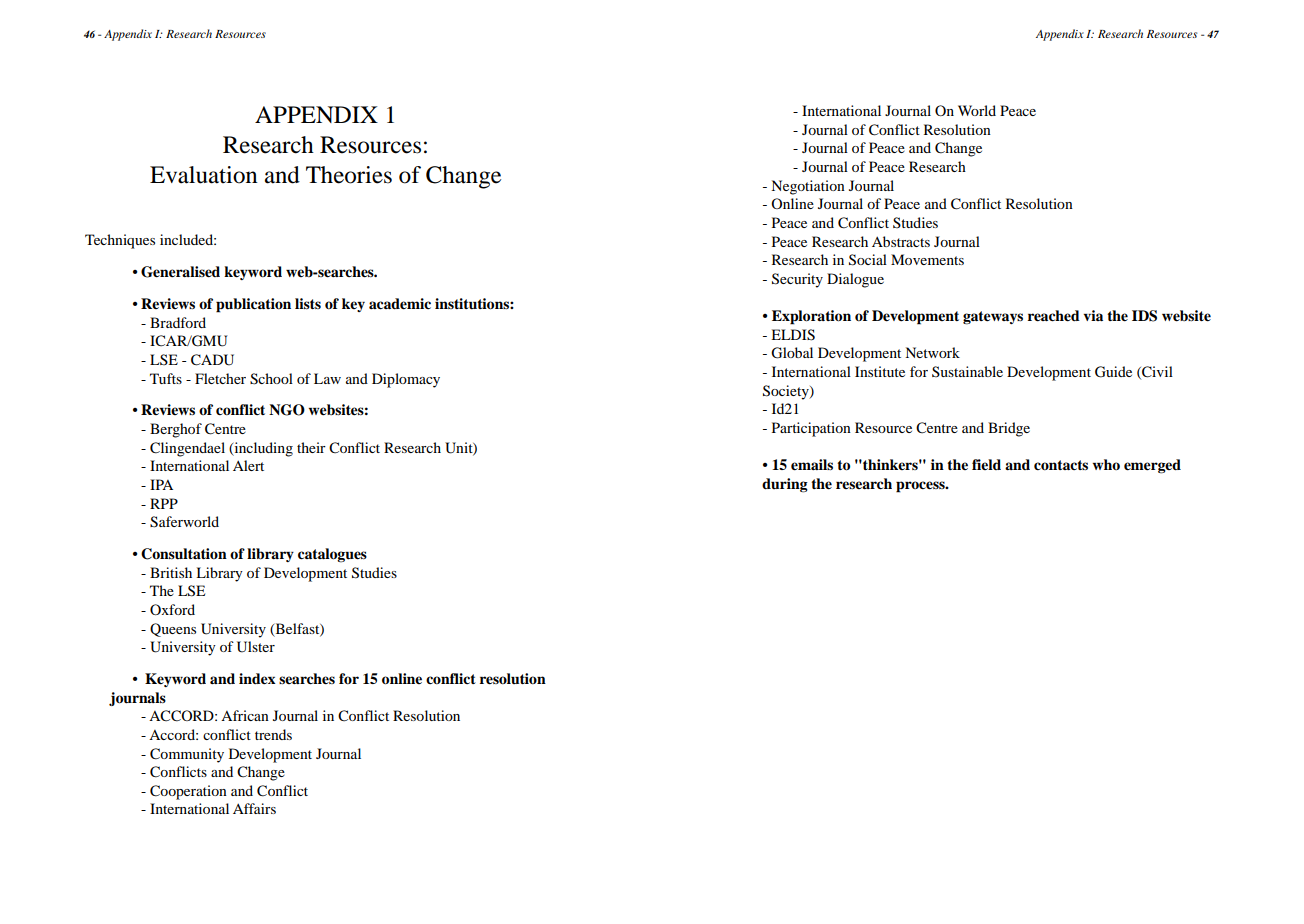  Describe the element at coordinates (792, 353) in the image. I see `Global` at that location.
